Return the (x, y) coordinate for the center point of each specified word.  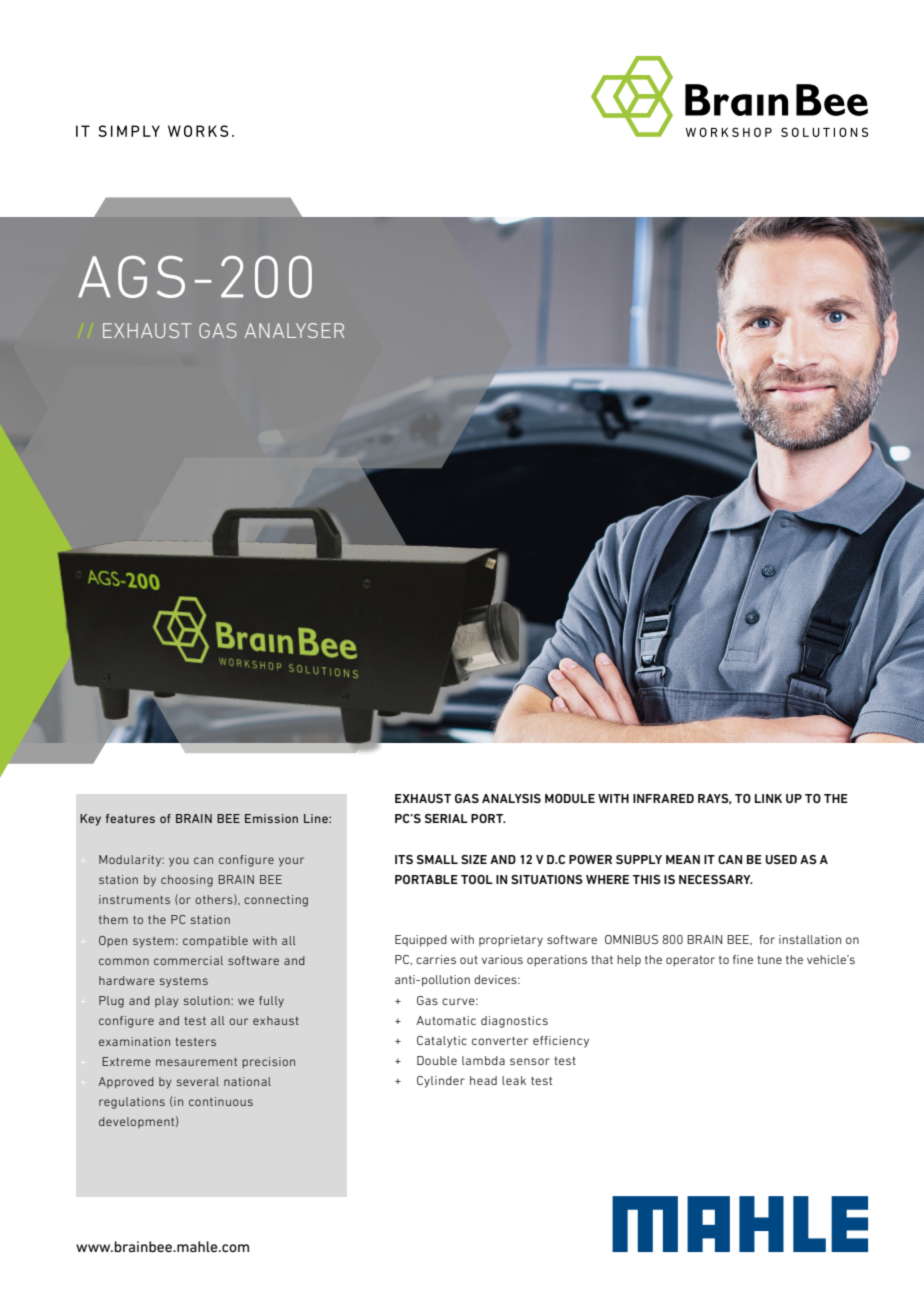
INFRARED (663, 798)
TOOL (477, 879)
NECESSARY (716, 879)
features (130, 818)
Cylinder (441, 1082)
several (198, 1081)
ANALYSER (294, 330)
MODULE (570, 798)
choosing (187, 881)
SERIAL (446, 818)
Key (90, 820)
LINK (768, 798)
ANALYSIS (511, 798)
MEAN (683, 859)
